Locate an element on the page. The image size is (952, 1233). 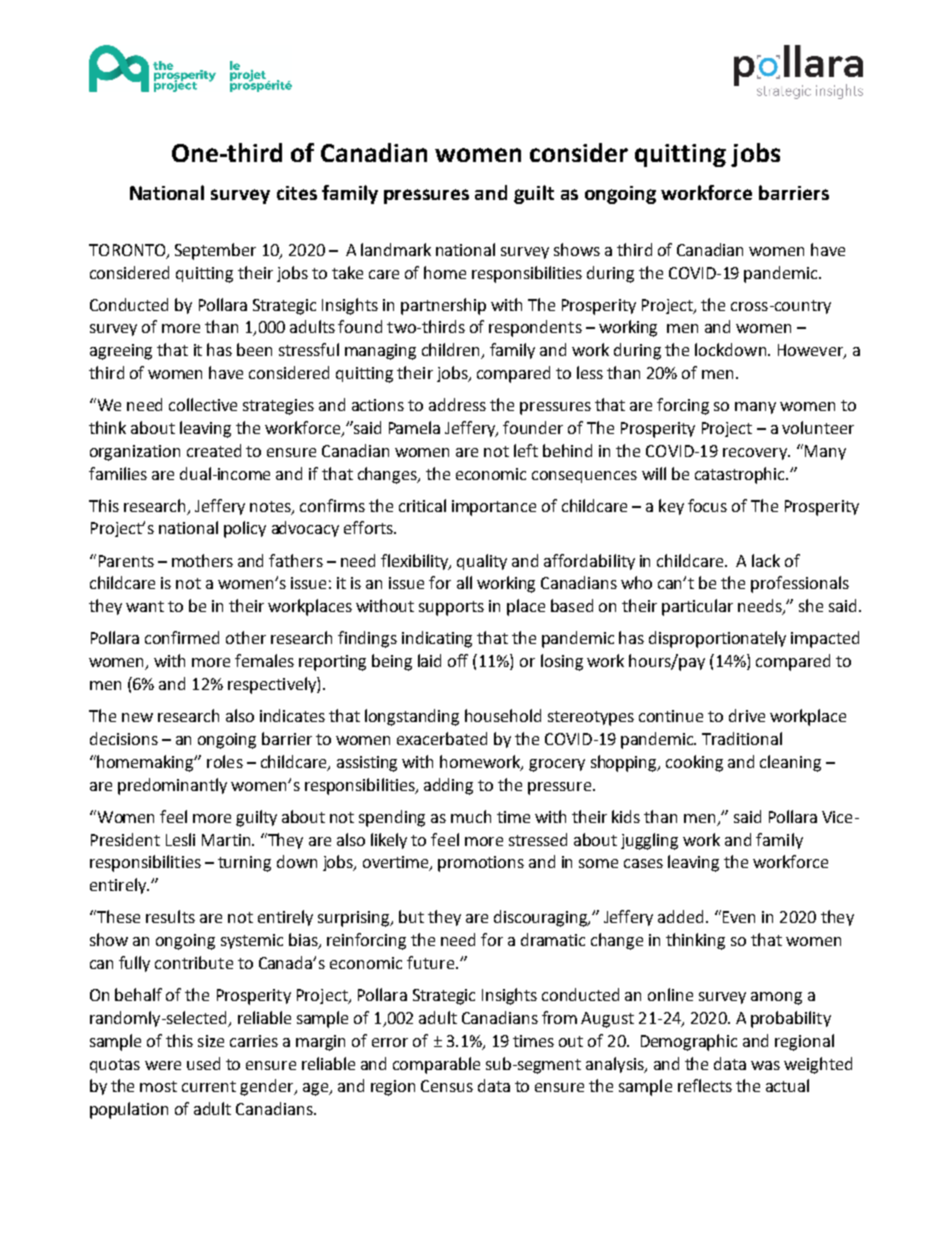
promotions is located at coordinates (481, 864).
